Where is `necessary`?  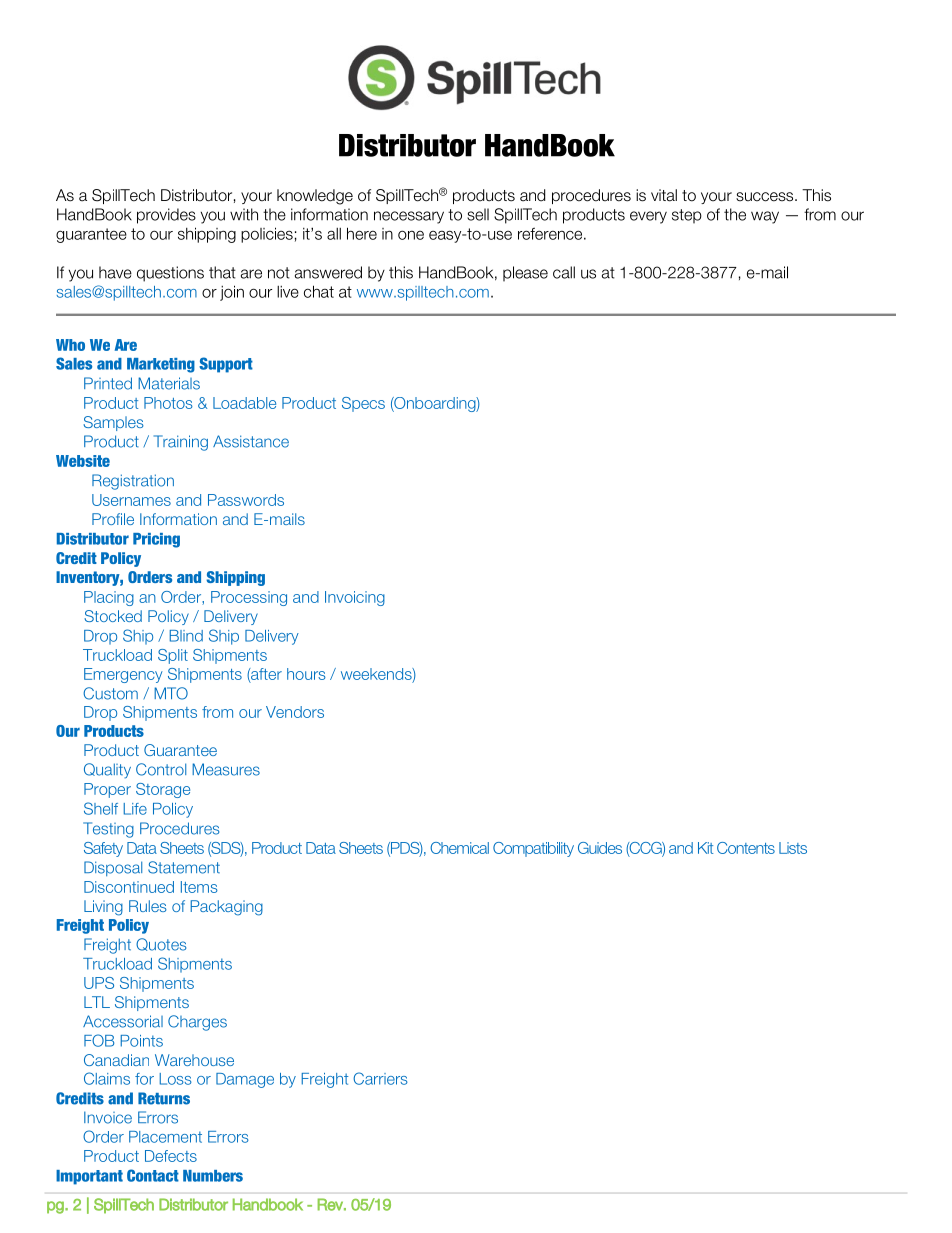
necessary is located at coordinates (409, 217).
